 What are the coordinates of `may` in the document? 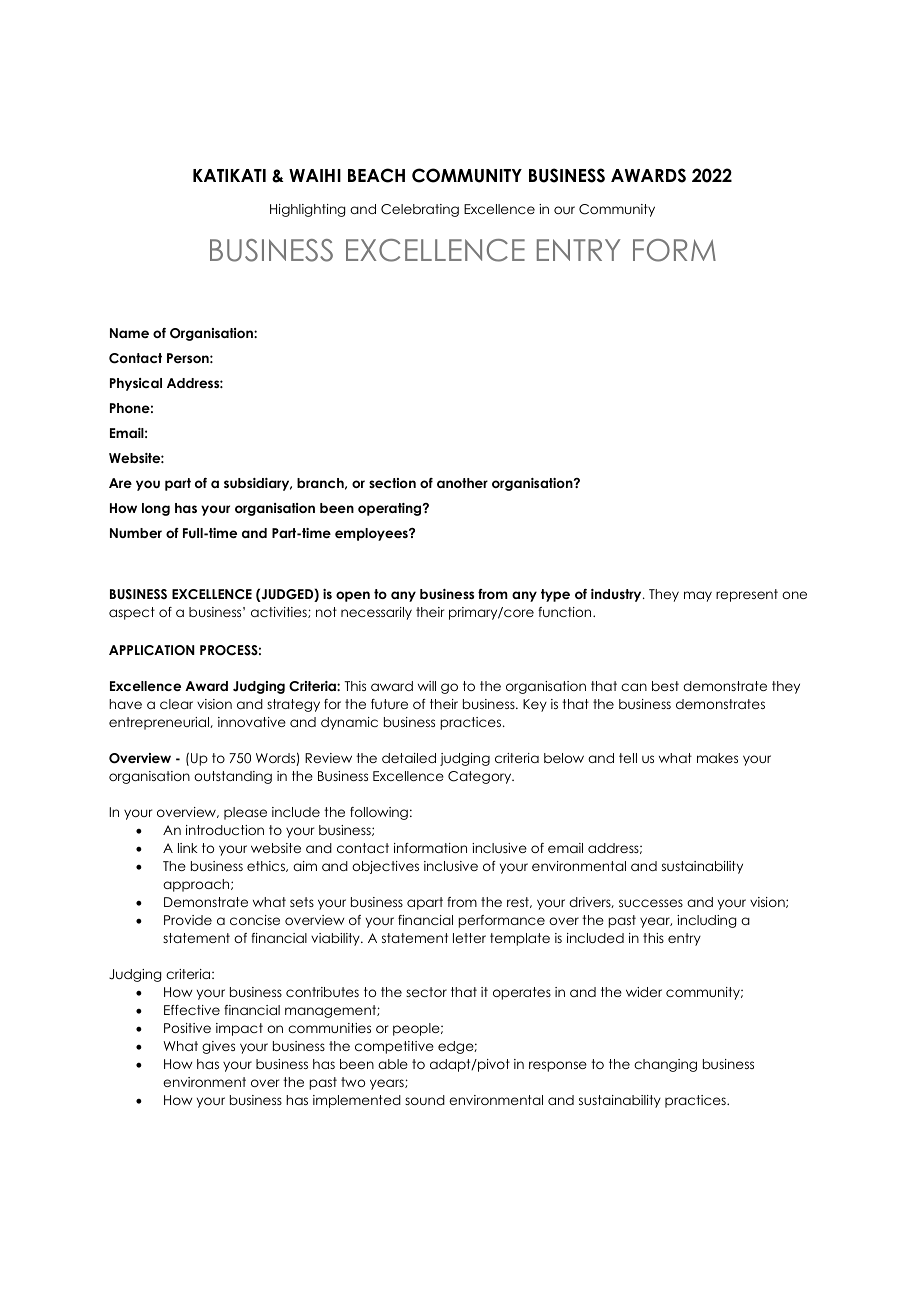 It's located at (698, 596).
